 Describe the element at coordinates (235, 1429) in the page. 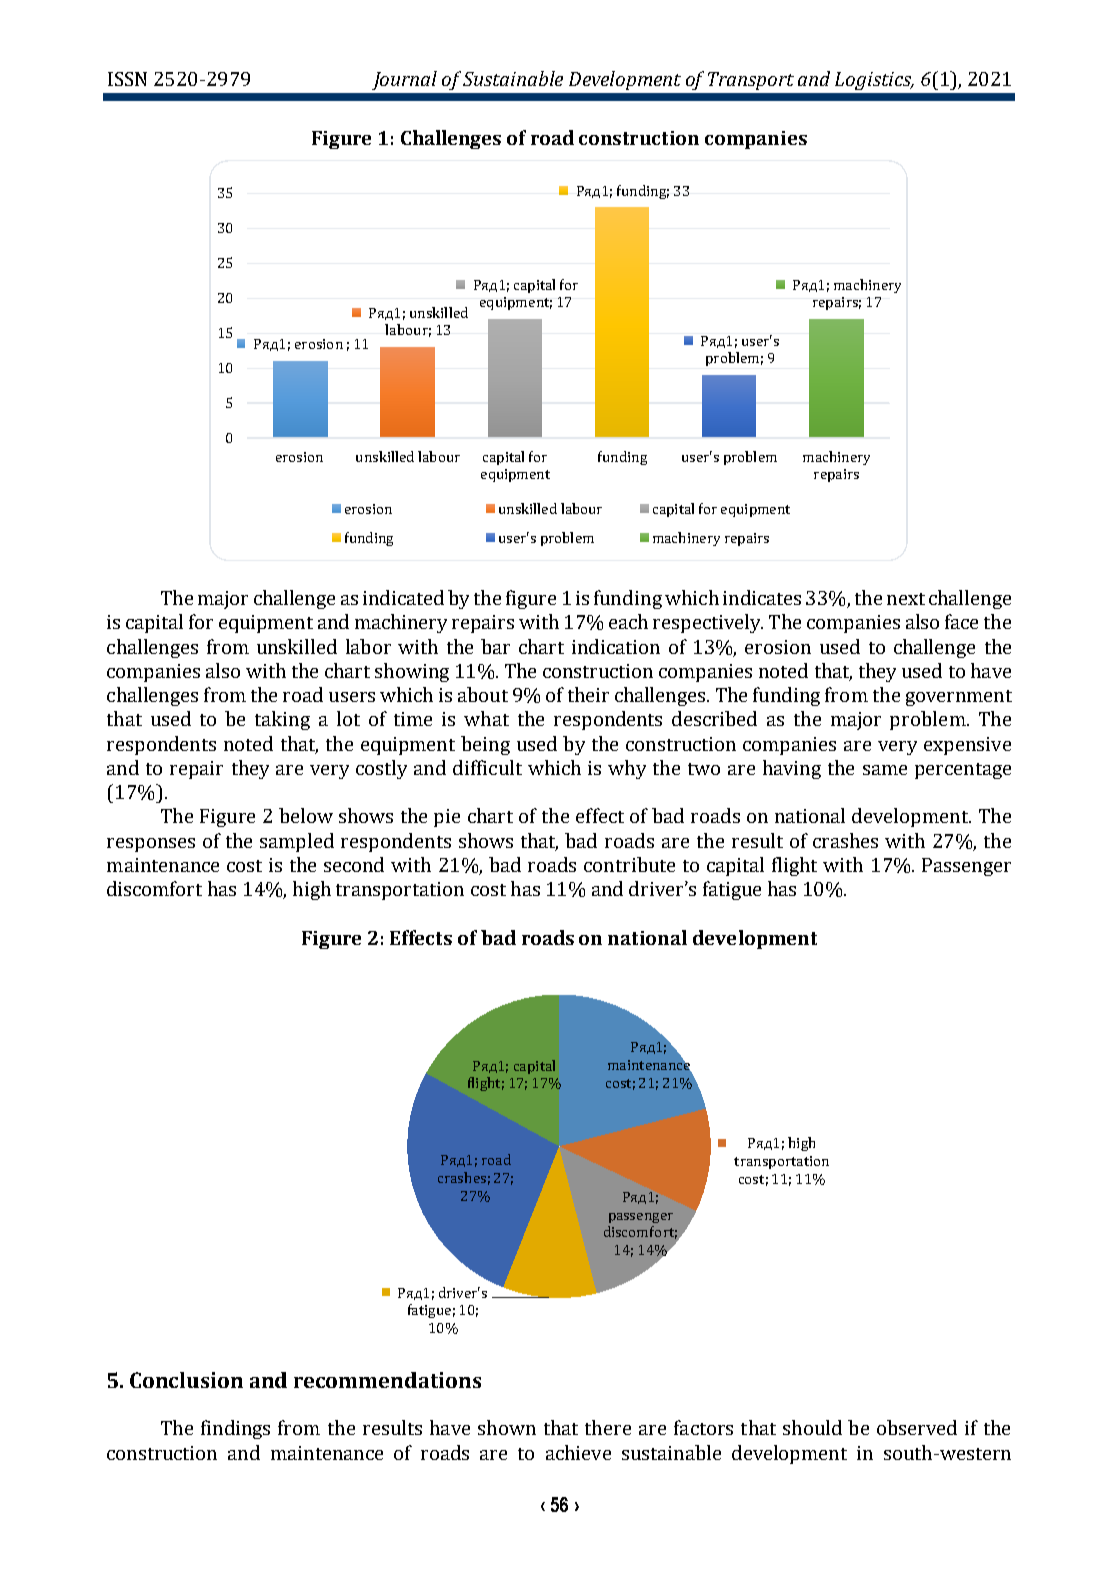

I see `findings` at that location.
